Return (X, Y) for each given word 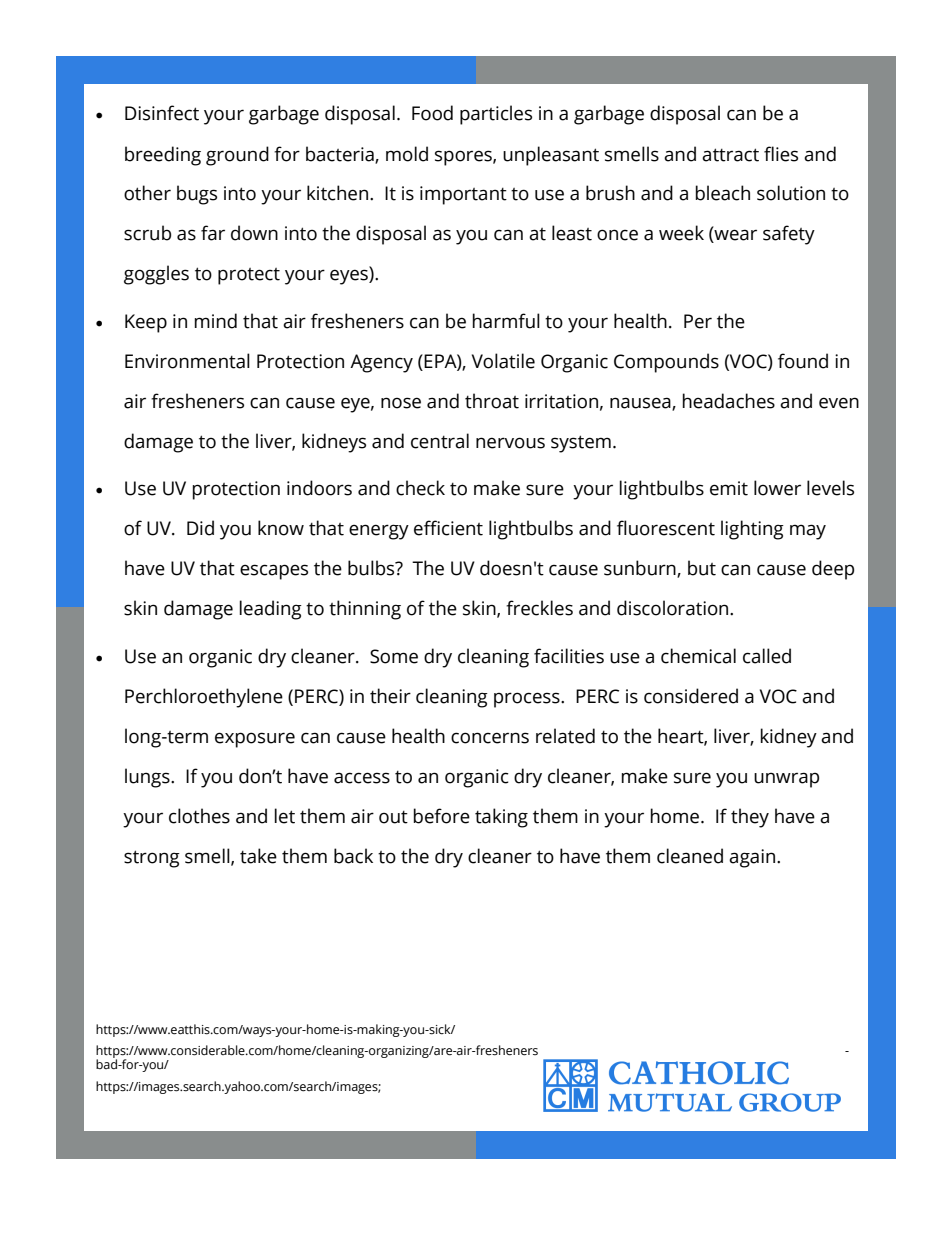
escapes (274, 572)
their (390, 696)
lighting (752, 530)
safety (789, 235)
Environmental (187, 361)
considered (691, 696)
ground (237, 156)
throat (492, 401)
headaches (729, 401)
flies (781, 154)
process (528, 700)
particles (496, 115)
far (213, 233)
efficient (448, 528)
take (258, 856)
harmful (506, 321)
